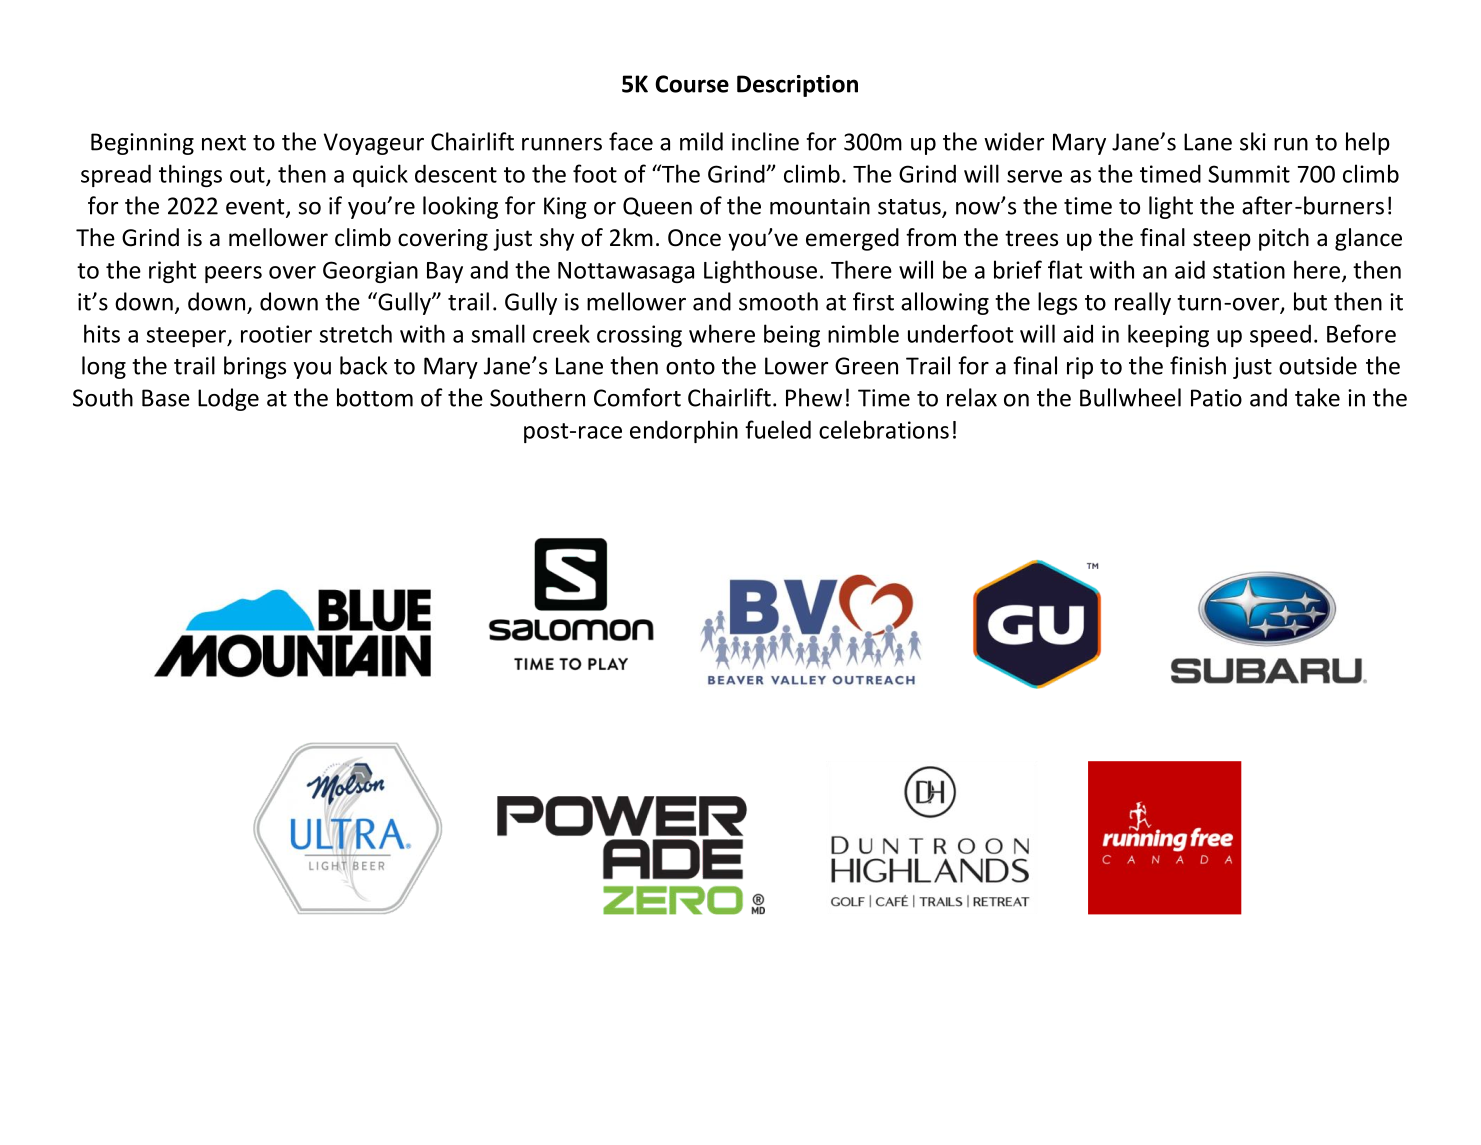 Image resolution: width=1481 pixels, height=1145 pixels. I want to click on next, so click(224, 143).
